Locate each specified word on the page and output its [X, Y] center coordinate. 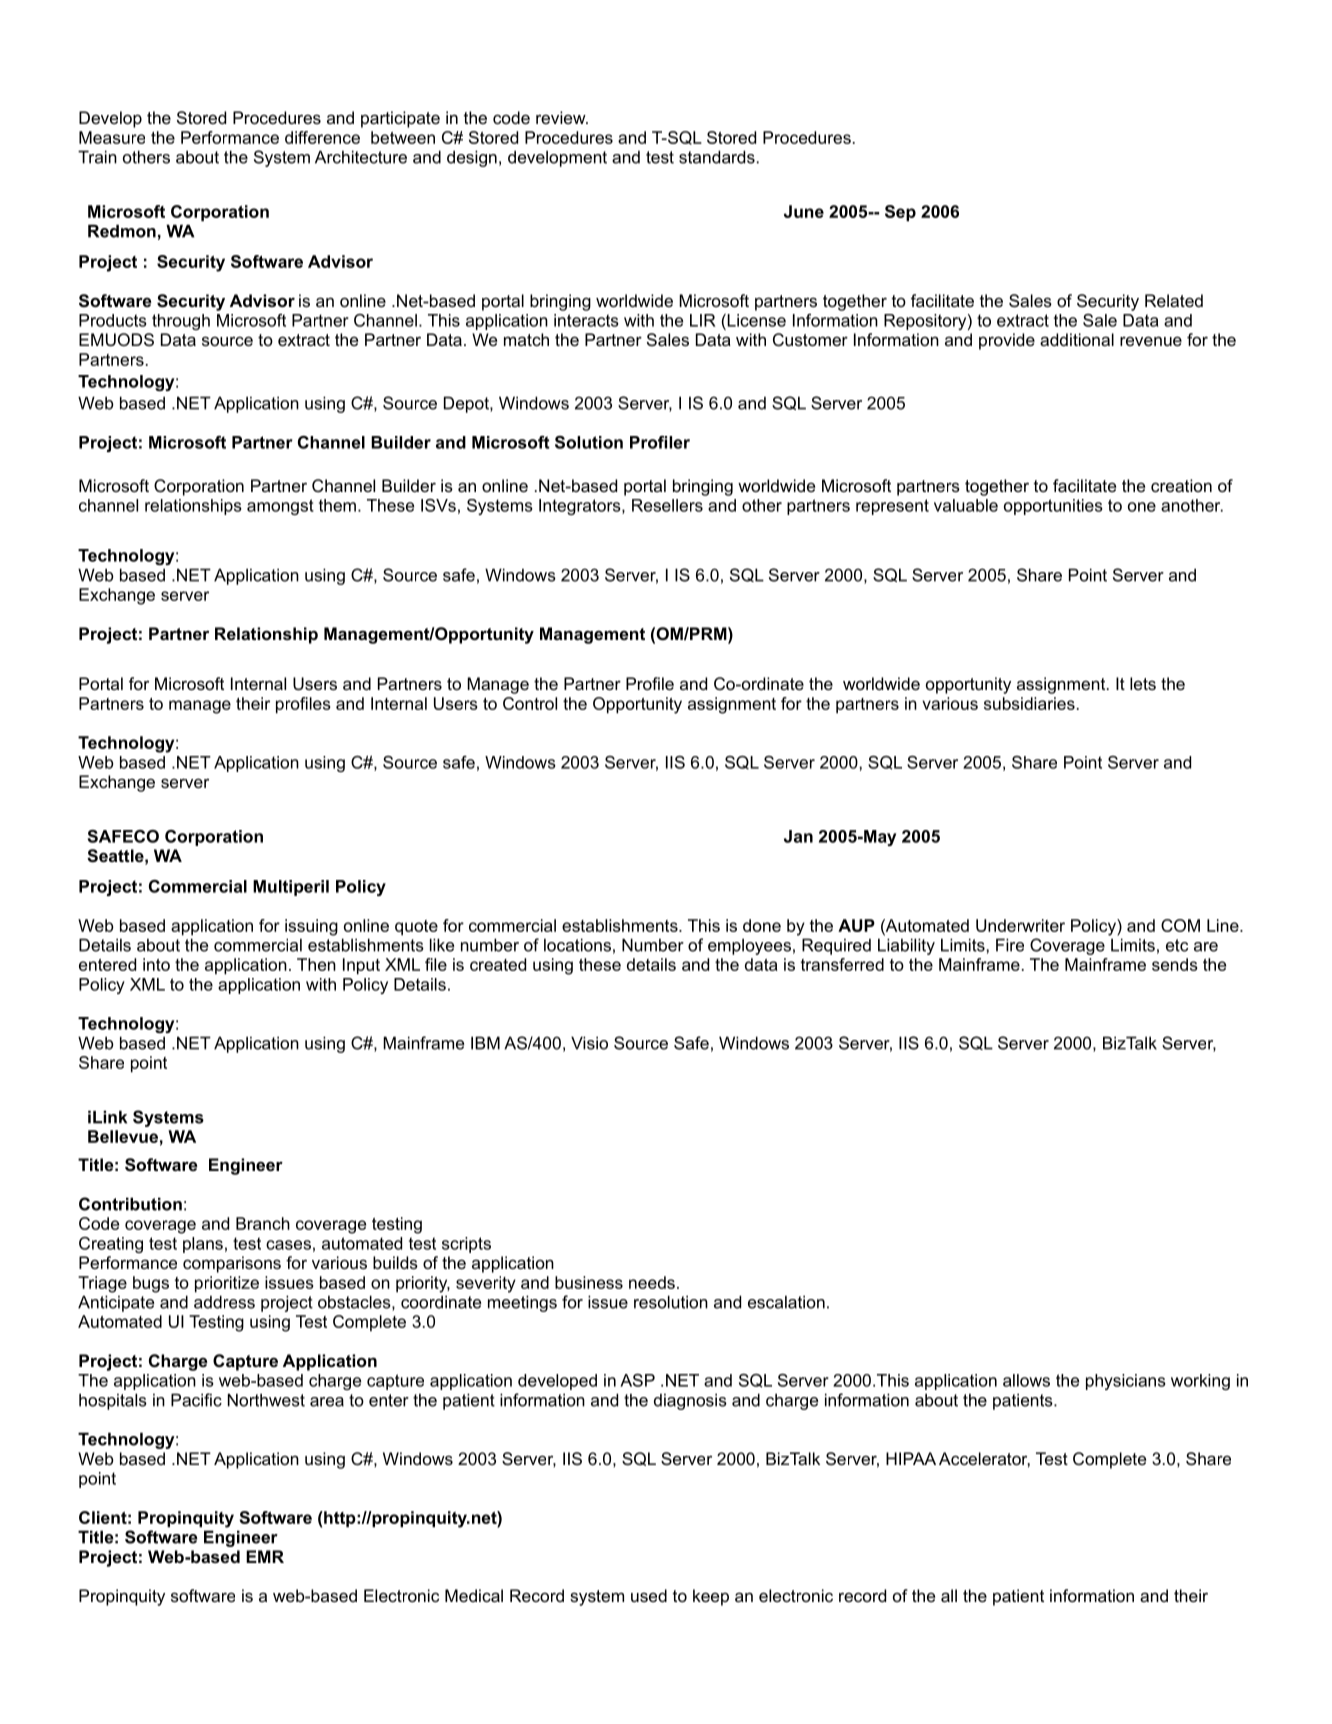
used [649, 1595]
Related [1174, 300]
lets [1143, 683]
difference [322, 137]
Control [530, 703]
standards [717, 157]
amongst [280, 507]
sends [1175, 964]
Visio [589, 1043]
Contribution [130, 1204]
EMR [265, 1556]
